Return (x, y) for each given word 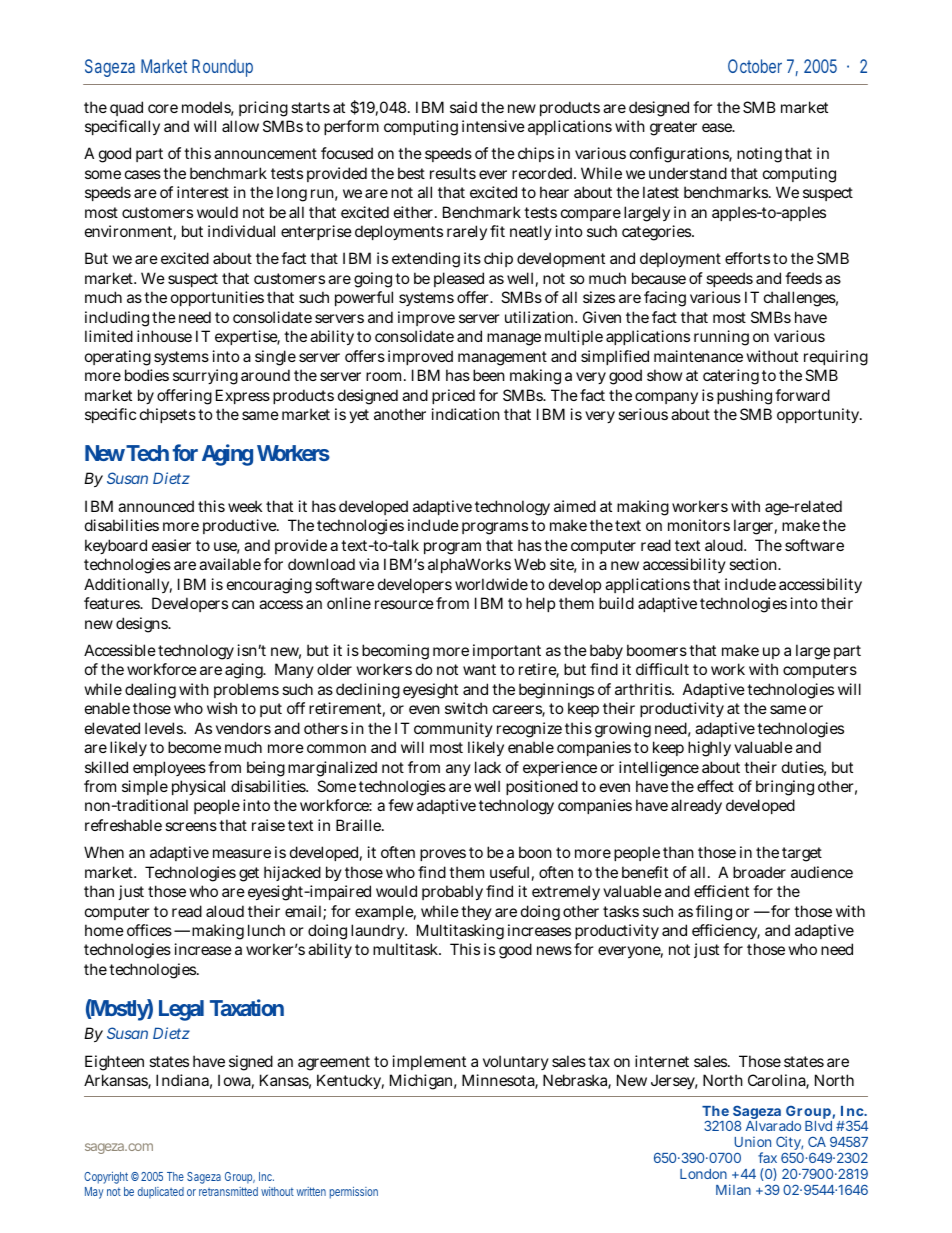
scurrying (205, 377)
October (755, 66)
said (463, 107)
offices (149, 930)
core (163, 108)
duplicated (161, 1193)
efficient (721, 891)
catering (731, 377)
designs (142, 625)
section (754, 564)
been (489, 375)
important (507, 651)
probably (452, 892)
